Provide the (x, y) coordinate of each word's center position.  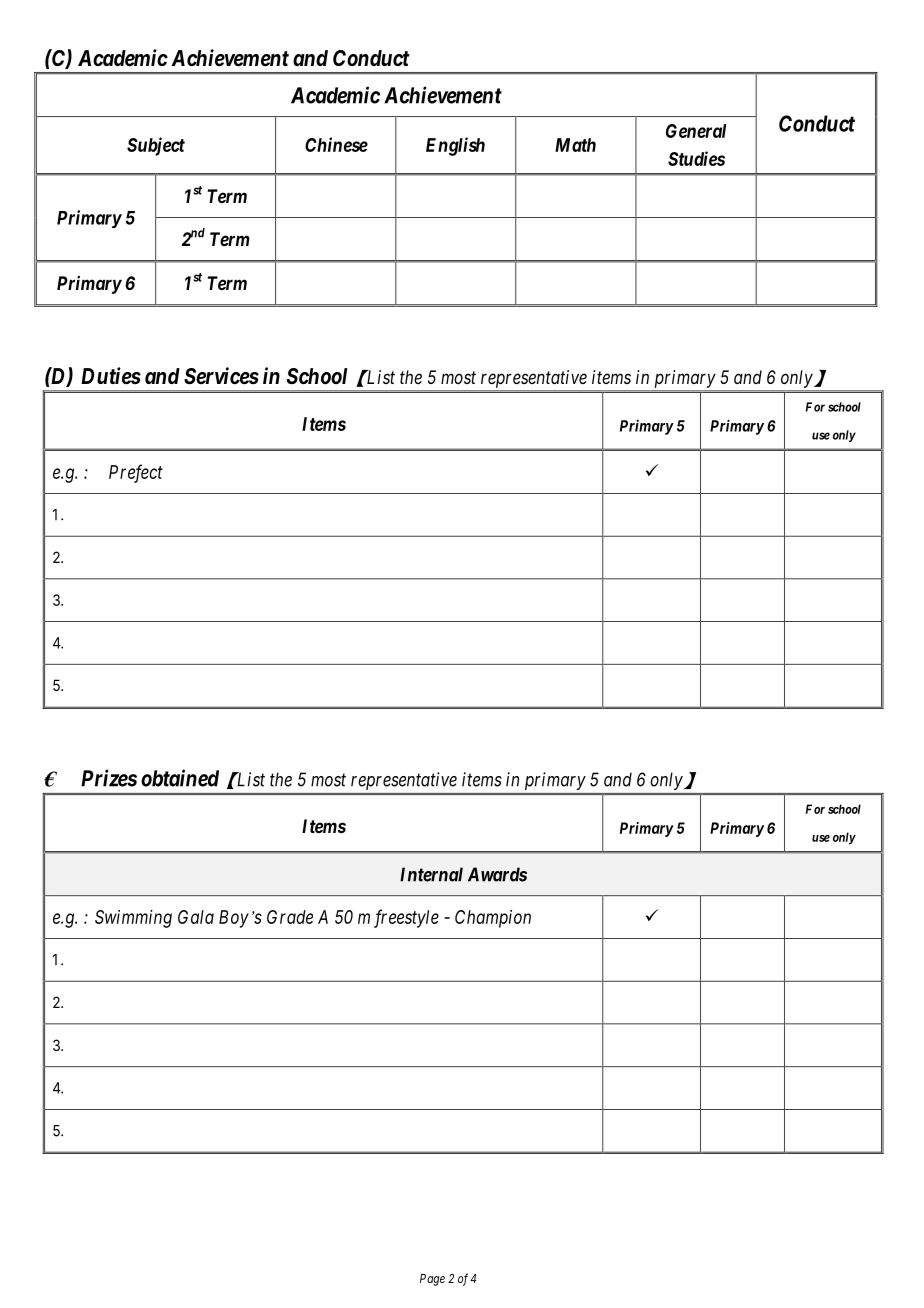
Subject (156, 146)
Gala (196, 917)
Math (575, 145)
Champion (493, 919)
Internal (431, 874)
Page (432, 1280)
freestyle (406, 918)
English (455, 146)
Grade (290, 917)
